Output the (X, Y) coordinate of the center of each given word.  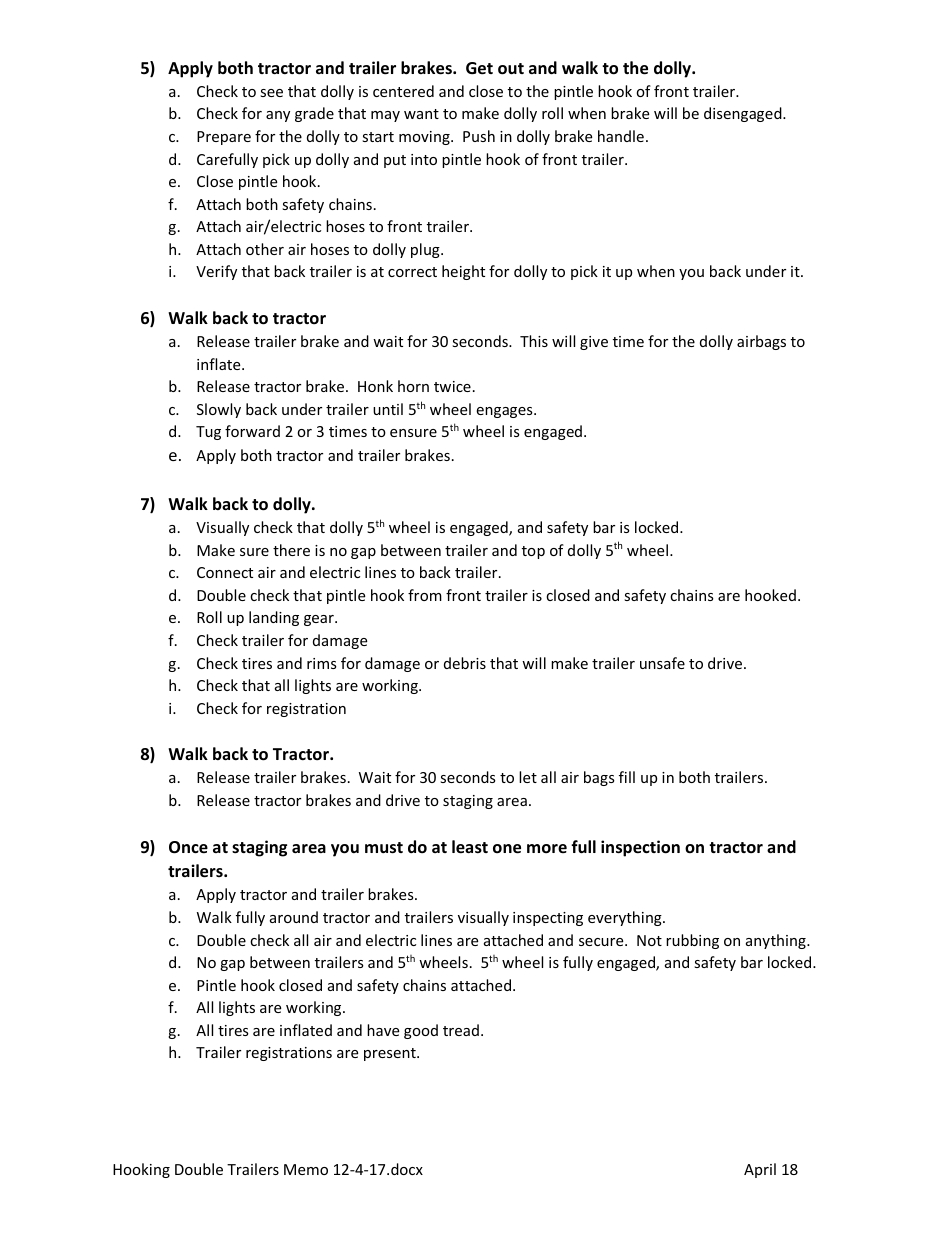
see (271, 93)
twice (452, 386)
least (470, 847)
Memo (306, 1169)
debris (465, 663)
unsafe (662, 663)
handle (621, 136)
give (594, 343)
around (294, 917)
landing (274, 618)
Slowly (219, 410)
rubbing (692, 941)
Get (479, 68)
